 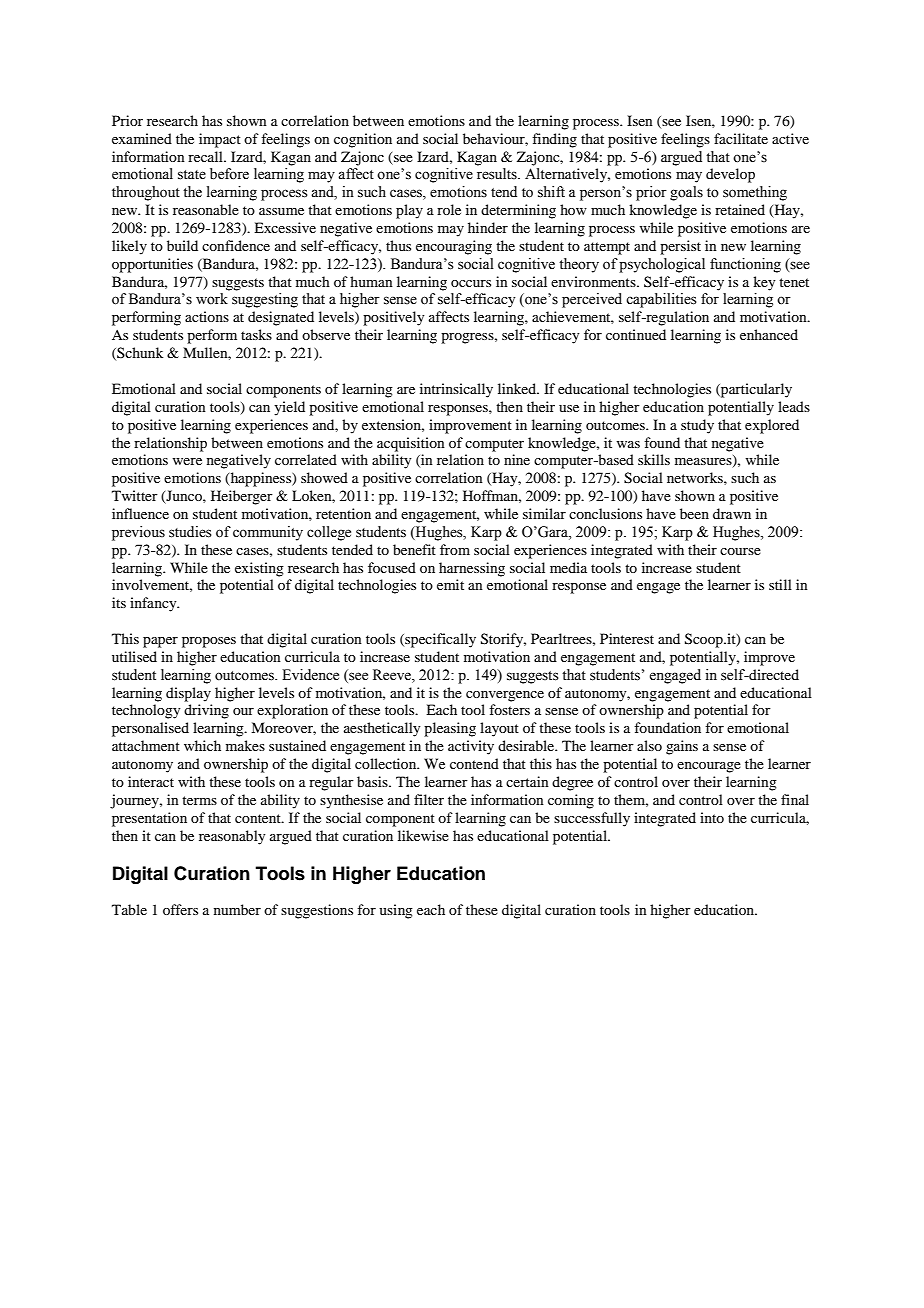 What do you see at coordinates (730, 175) in the screenshot?
I see `develop` at bounding box center [730, 175].
